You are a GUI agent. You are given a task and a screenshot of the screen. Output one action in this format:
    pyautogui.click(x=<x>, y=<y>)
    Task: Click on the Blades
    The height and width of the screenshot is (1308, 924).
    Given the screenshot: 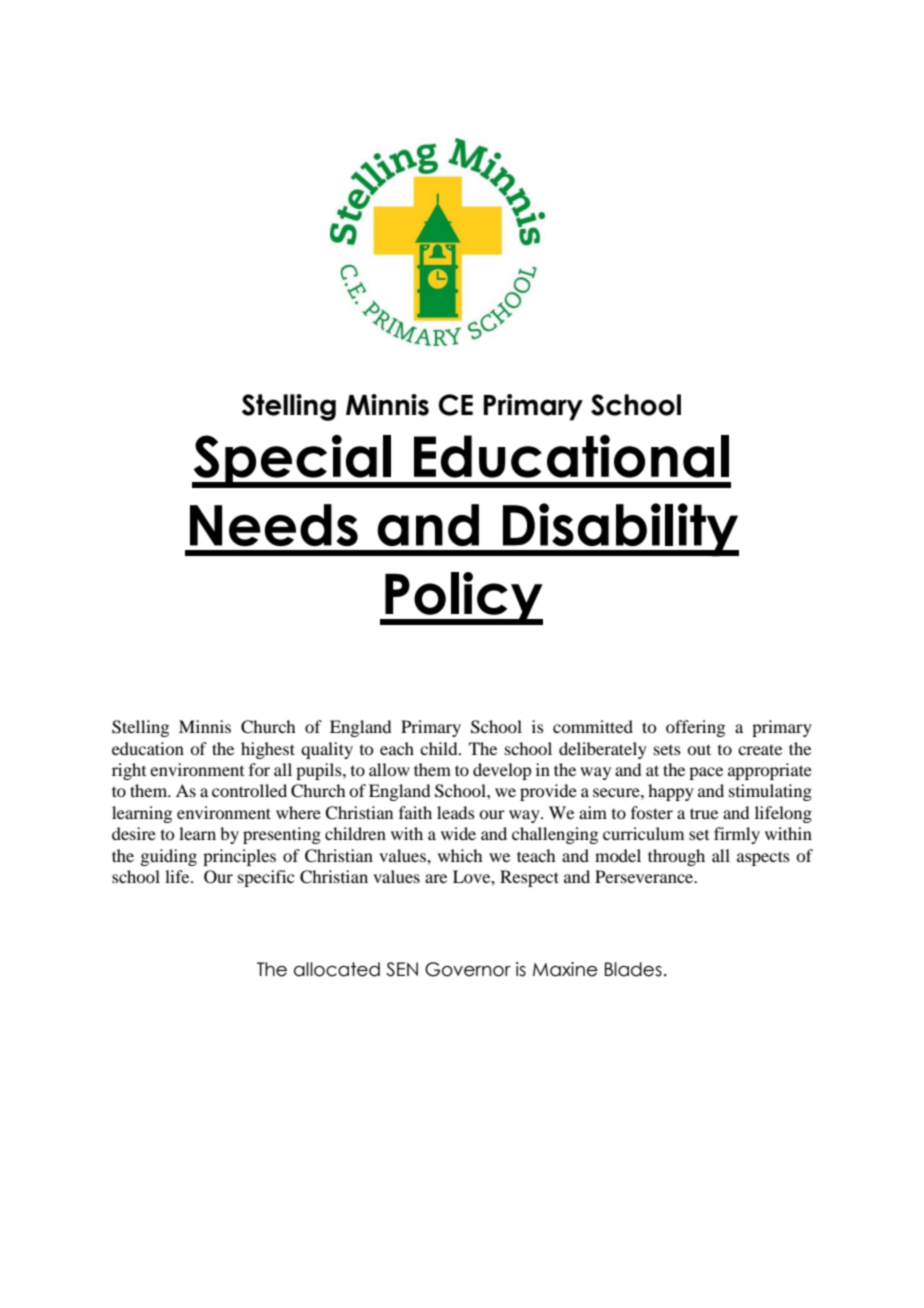 What is the action you would take?
    pyautogui.click(x=633, y=969)
